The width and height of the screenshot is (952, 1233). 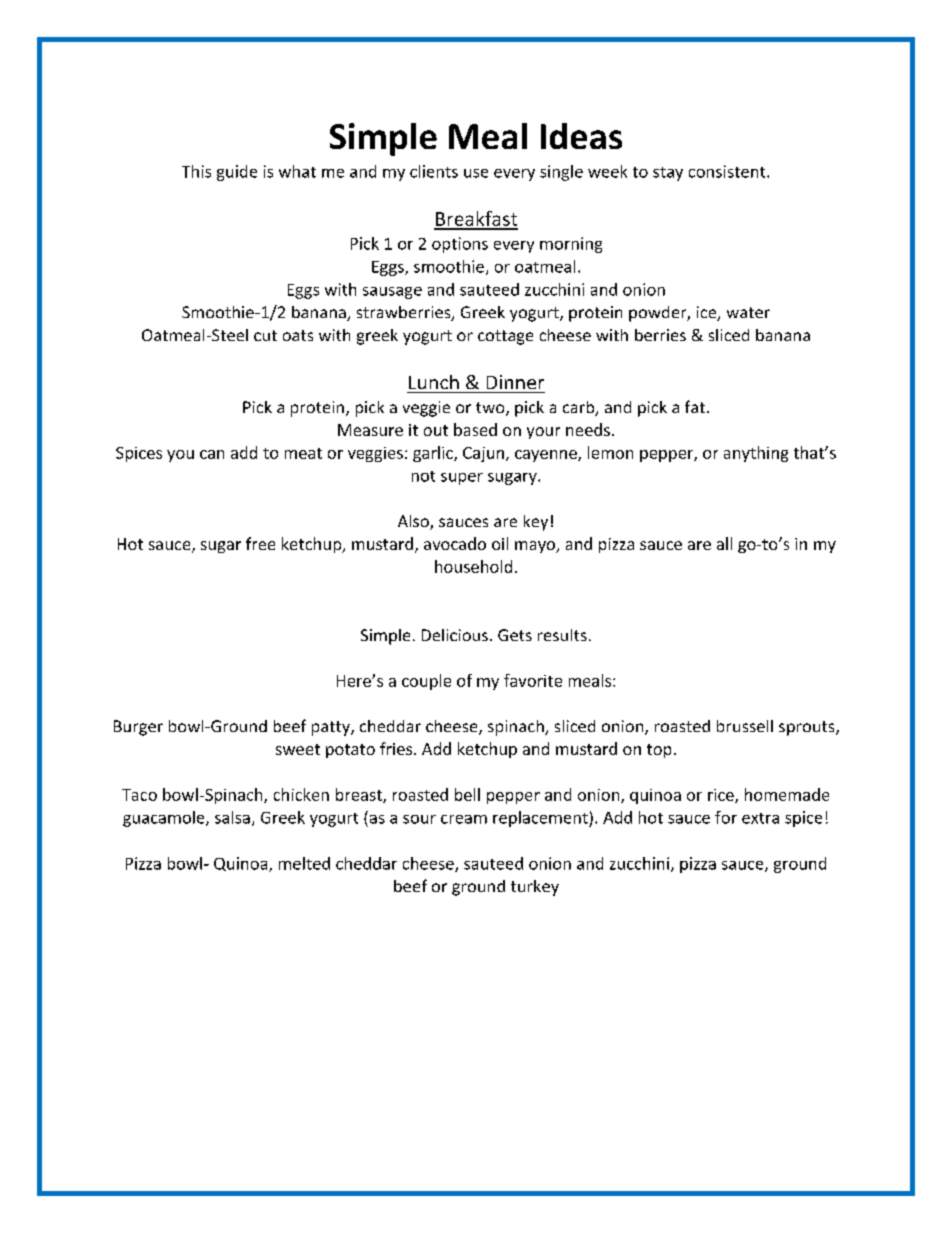 I want to click on guide, so click(x=237, y=173).
